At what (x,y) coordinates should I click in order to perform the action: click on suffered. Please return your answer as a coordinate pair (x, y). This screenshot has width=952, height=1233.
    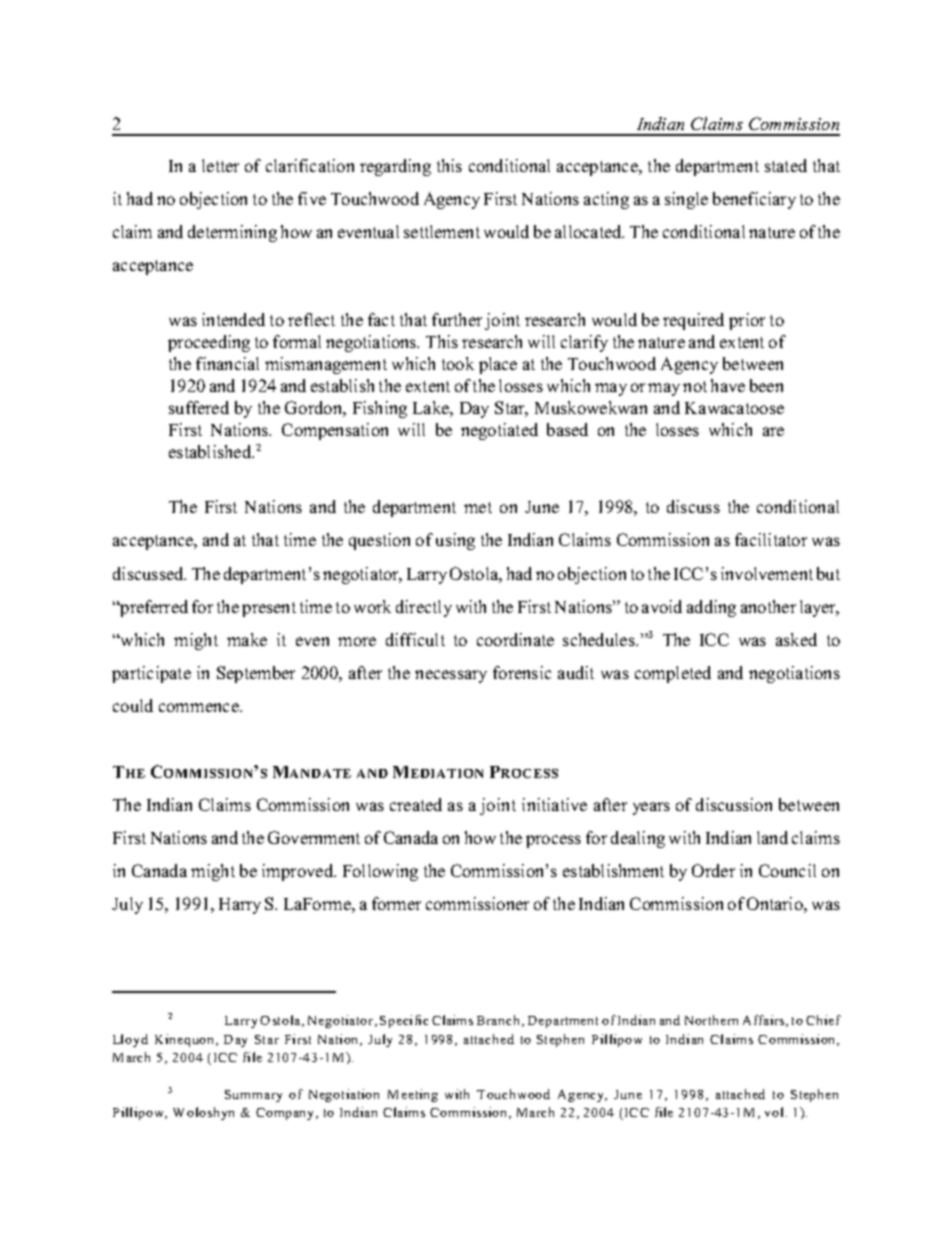
    Looking at the image, I should click on (199, 407).
